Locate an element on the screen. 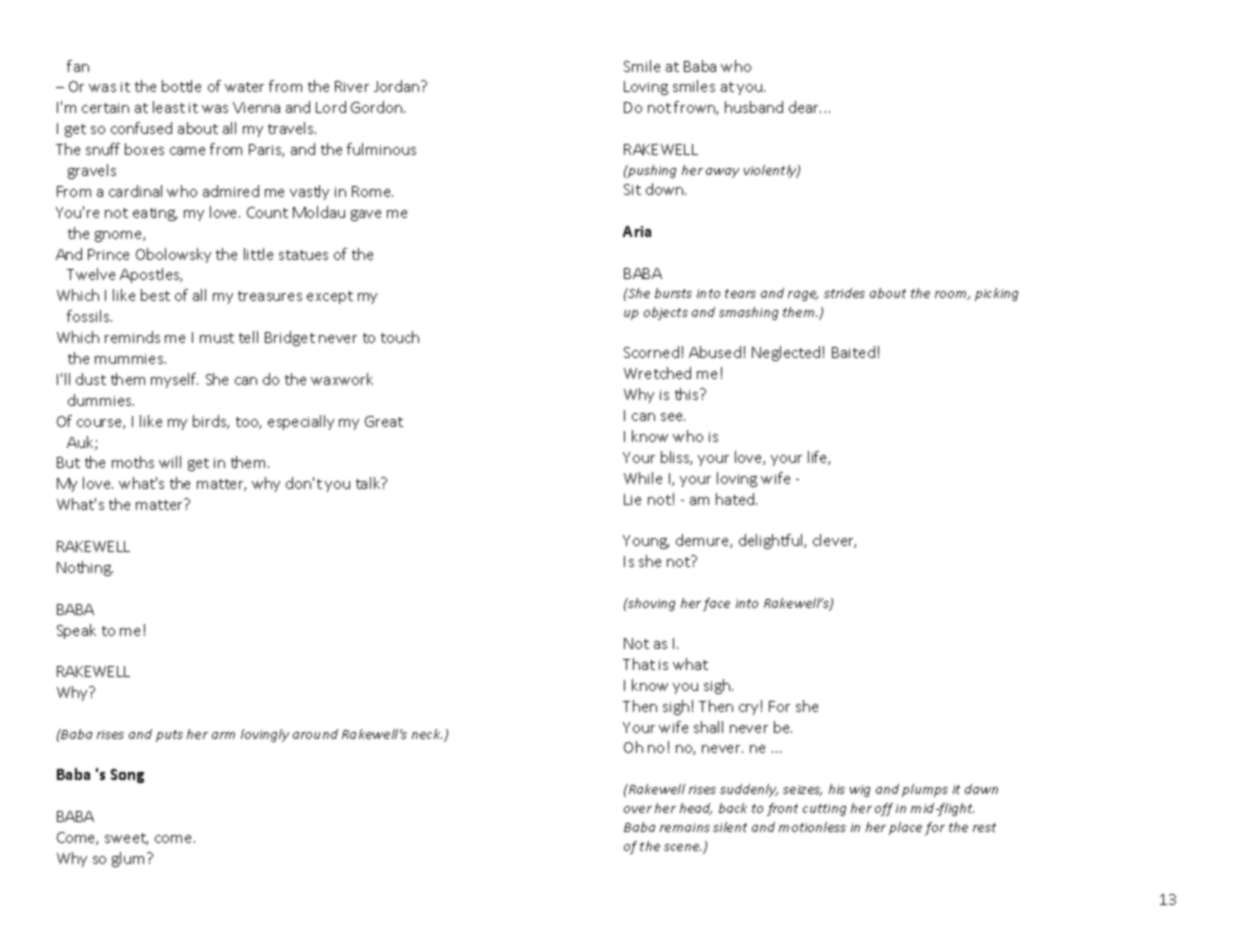  hated is located at coordinates (736, 499).
